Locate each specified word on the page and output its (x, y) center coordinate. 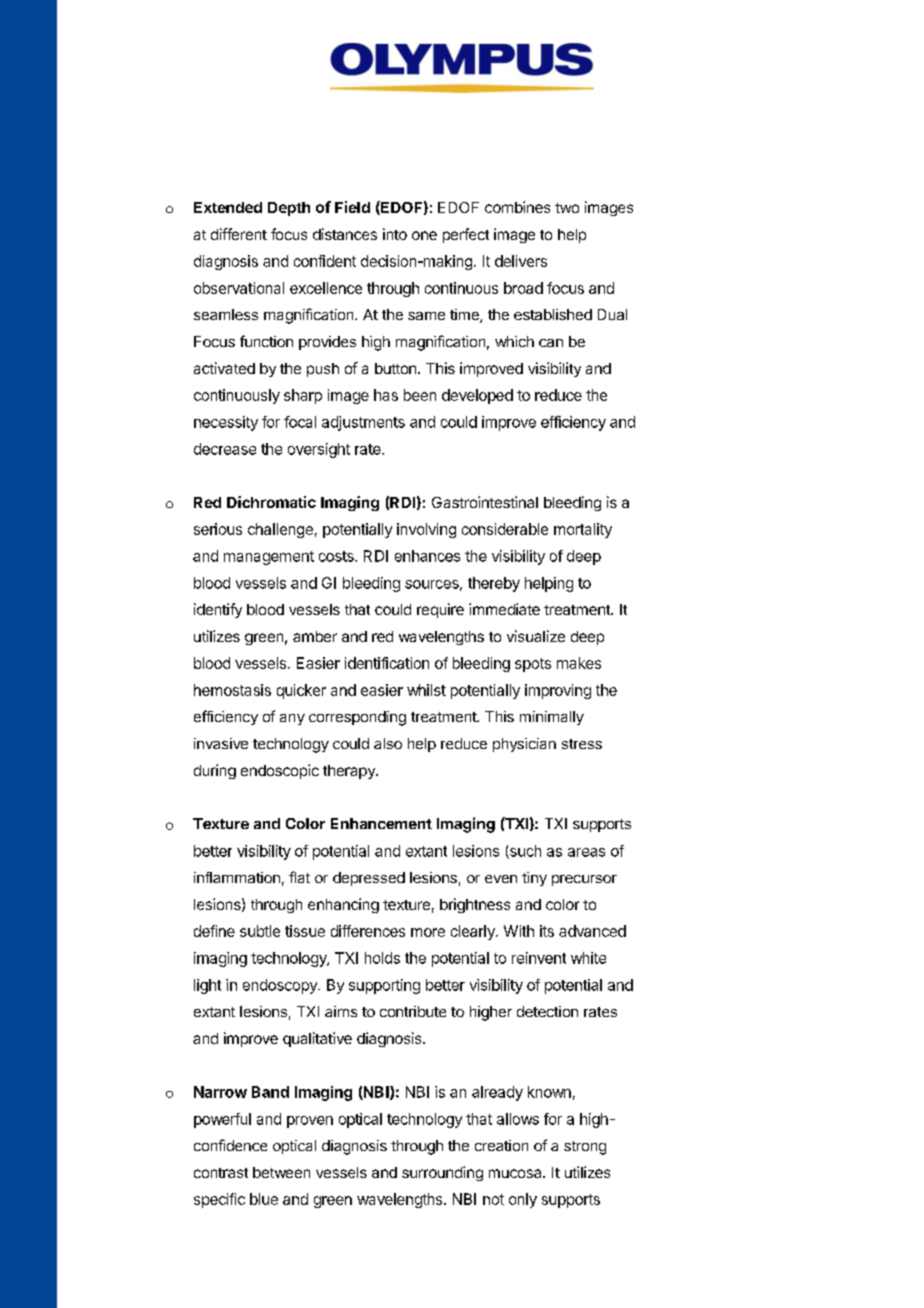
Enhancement (381, 823)
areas (586, 852)
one (424, 235)
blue (264, 1199)
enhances (427, 556)
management (269, 558)
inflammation (237, 877)
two (567, 208)
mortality (583, 530)
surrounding (442, 1173)
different (239, 234)
